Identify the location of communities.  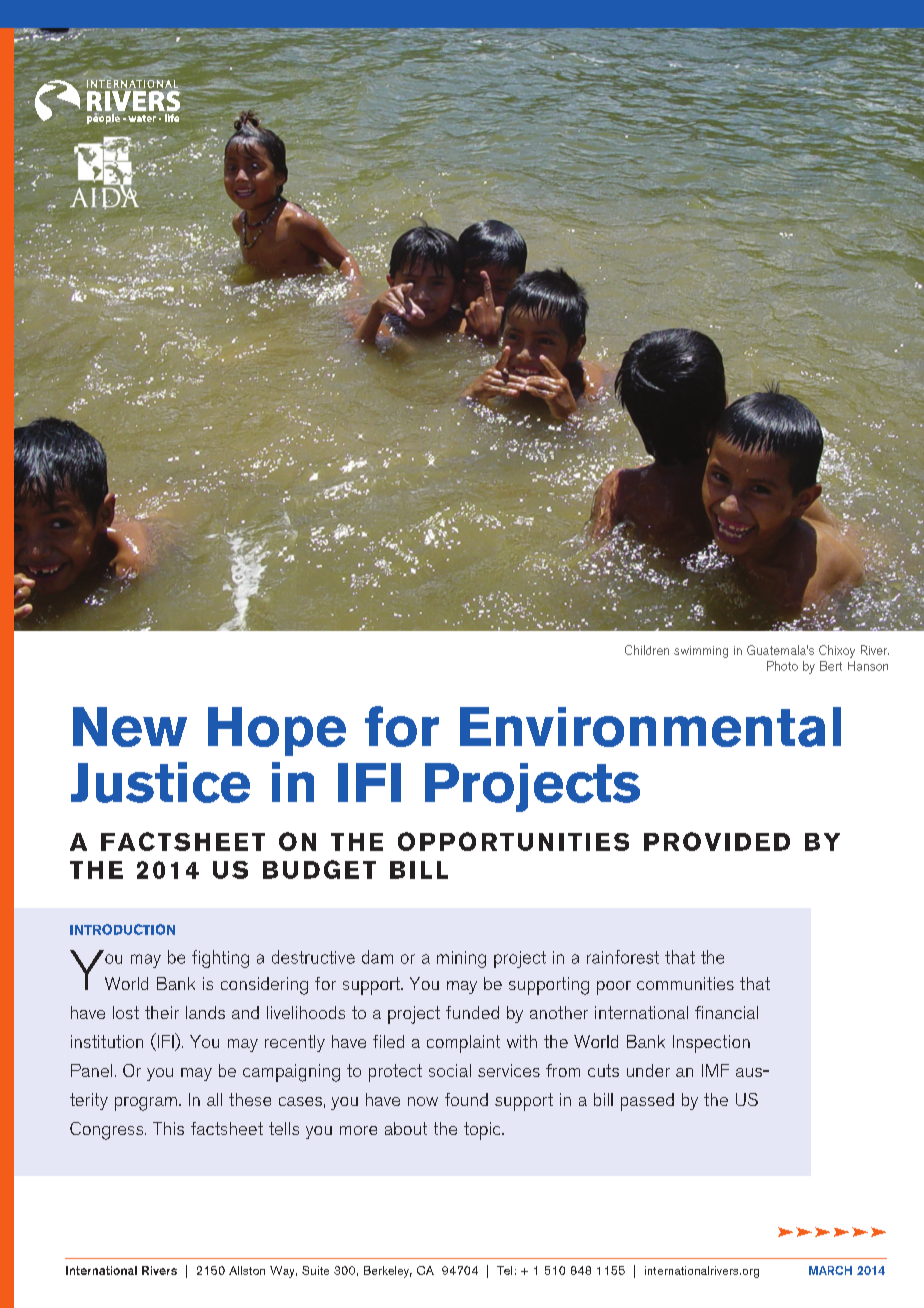
(685, 983).
